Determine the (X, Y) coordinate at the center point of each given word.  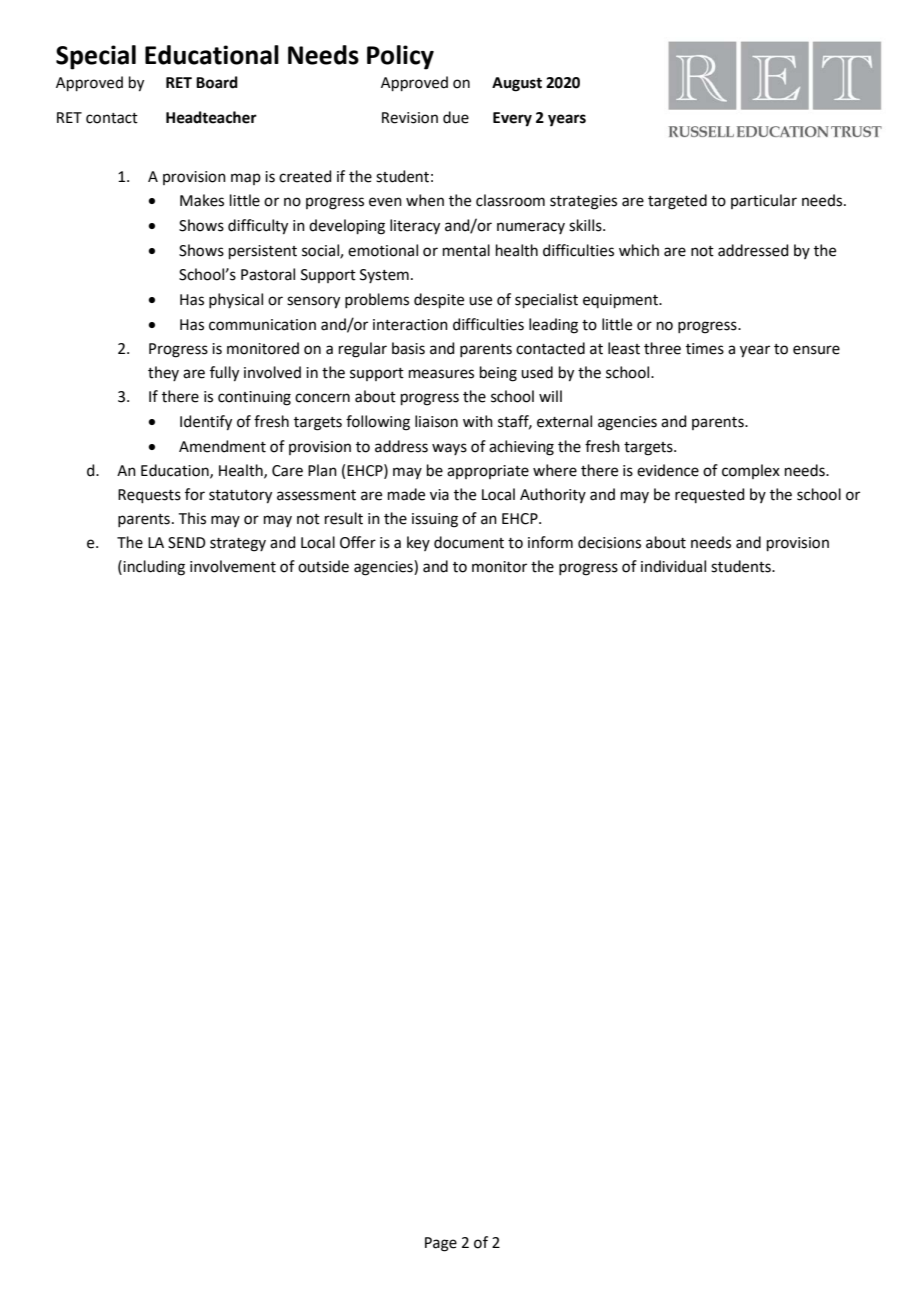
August (517, 84)
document (469, 542)
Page (441, 1244)
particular (764, 201)
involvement (233, 566)
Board (217, 82)
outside (323, 566)
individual (673, 566)
